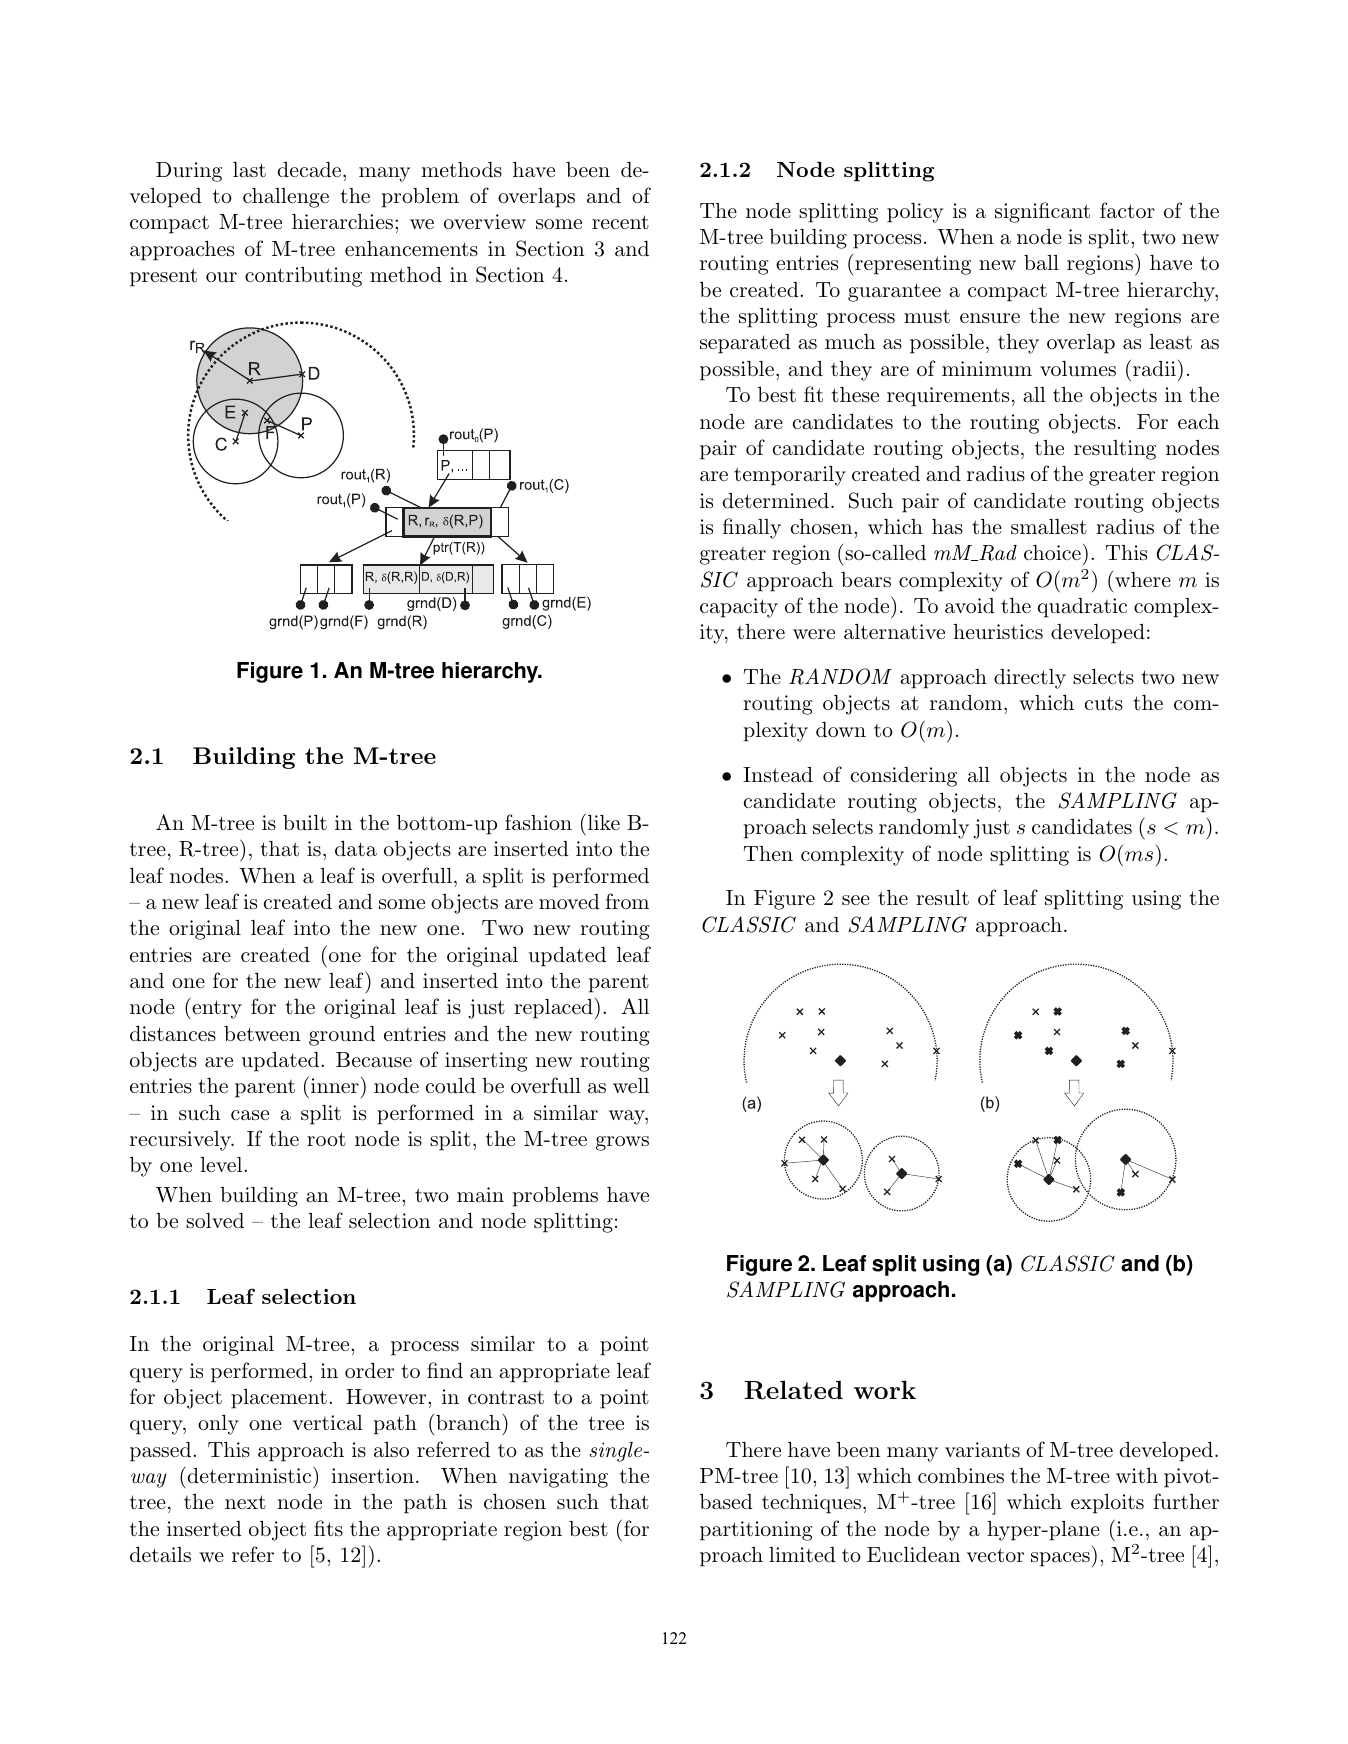  Describe the element at coordinates (1042, 212) in the document. I see `significant` at that location.
